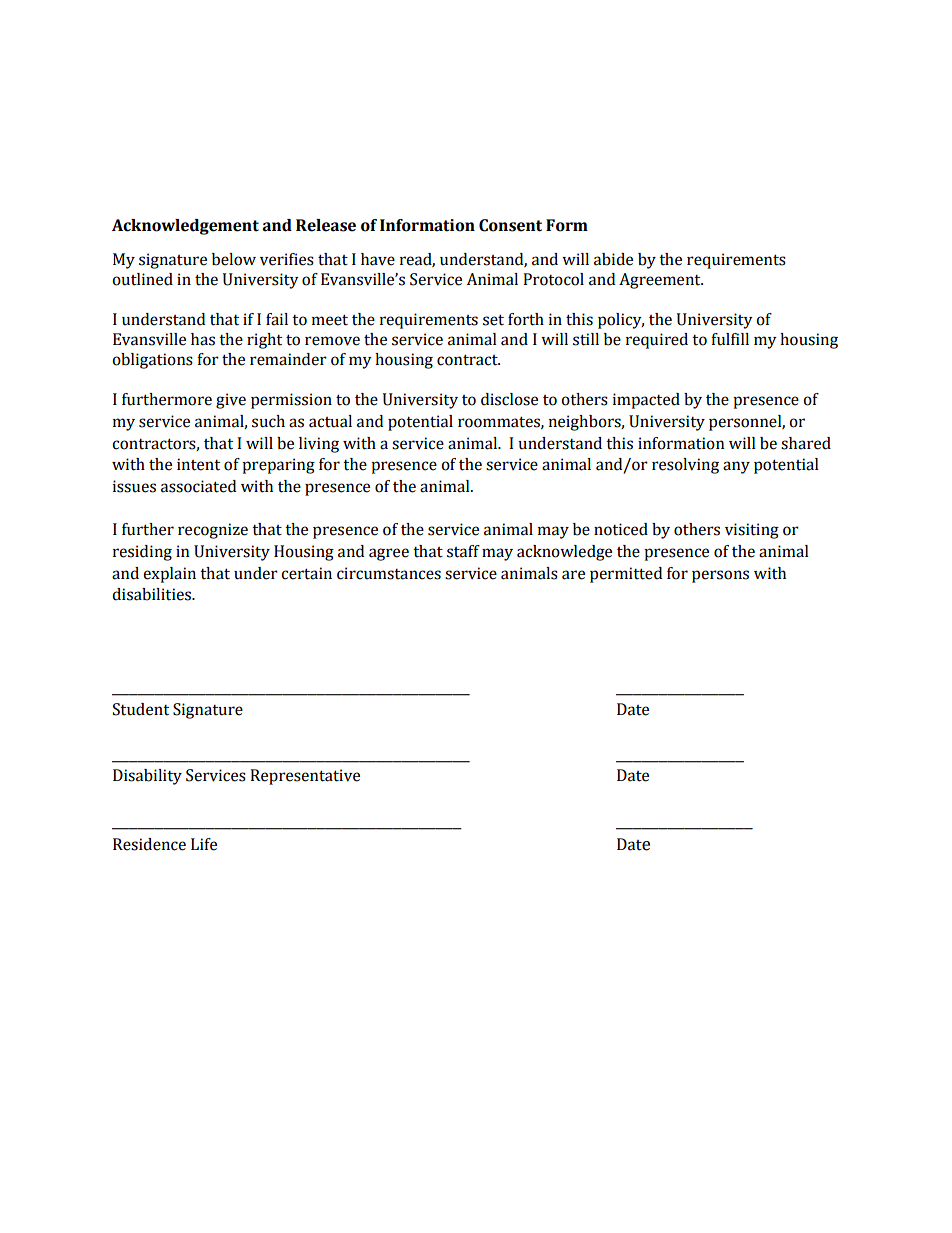 Image resolution: width=952 pixels, height=1233 pixels. What do you see at coordinates (141, 709) in the screenshot?
I see `Student` at bounding box center [141, 709].
